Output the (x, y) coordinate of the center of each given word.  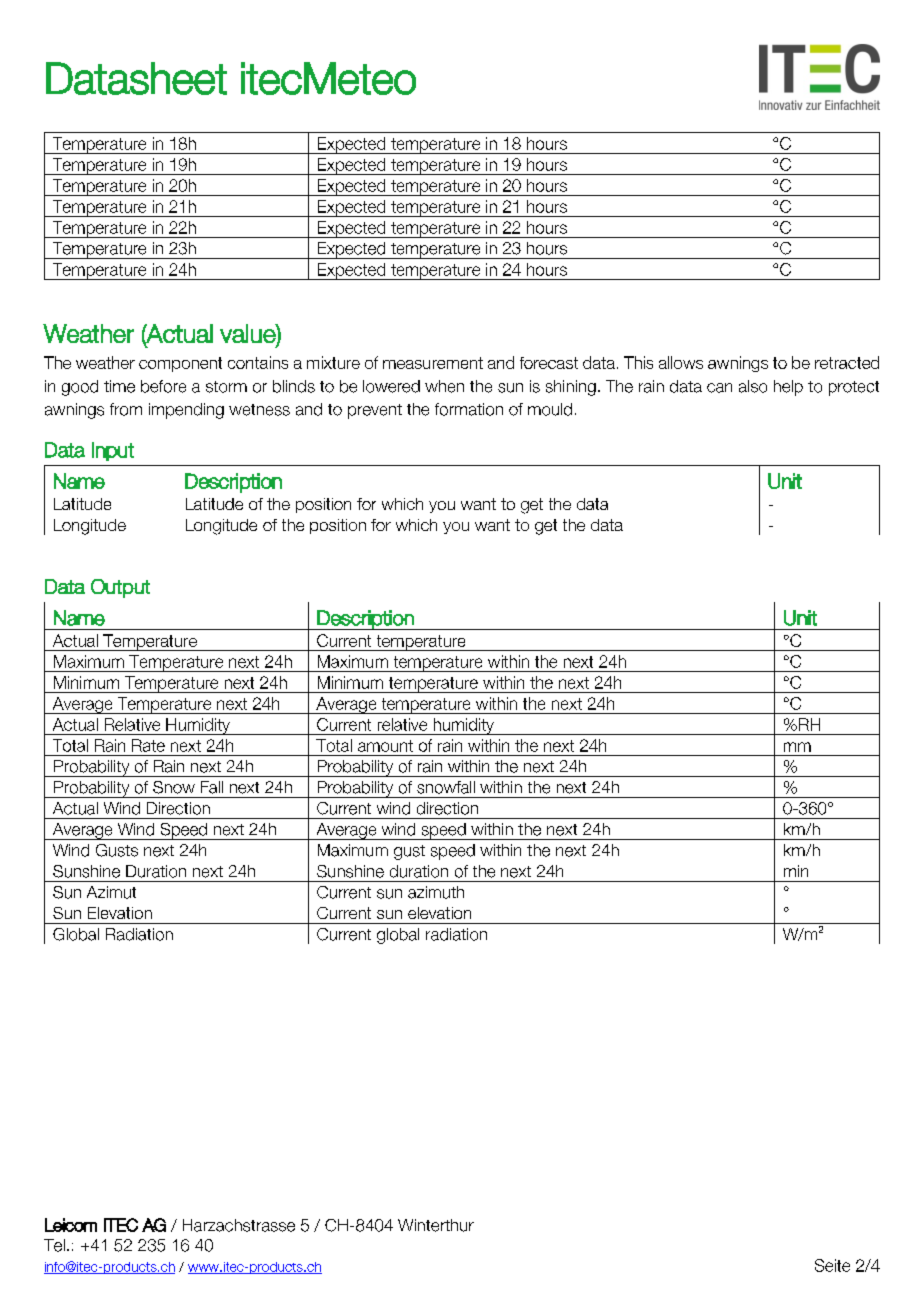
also (753, 386)
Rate (148, 745)
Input (113, 451)
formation (469, 409)
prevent (375, 411)
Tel (54, 1245)
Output (120, 588)
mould (550, 409)
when (444, 386)
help (788, 388)
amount (385, 746)
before (163, 386)
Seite (832, 1265)
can (719, 388)
